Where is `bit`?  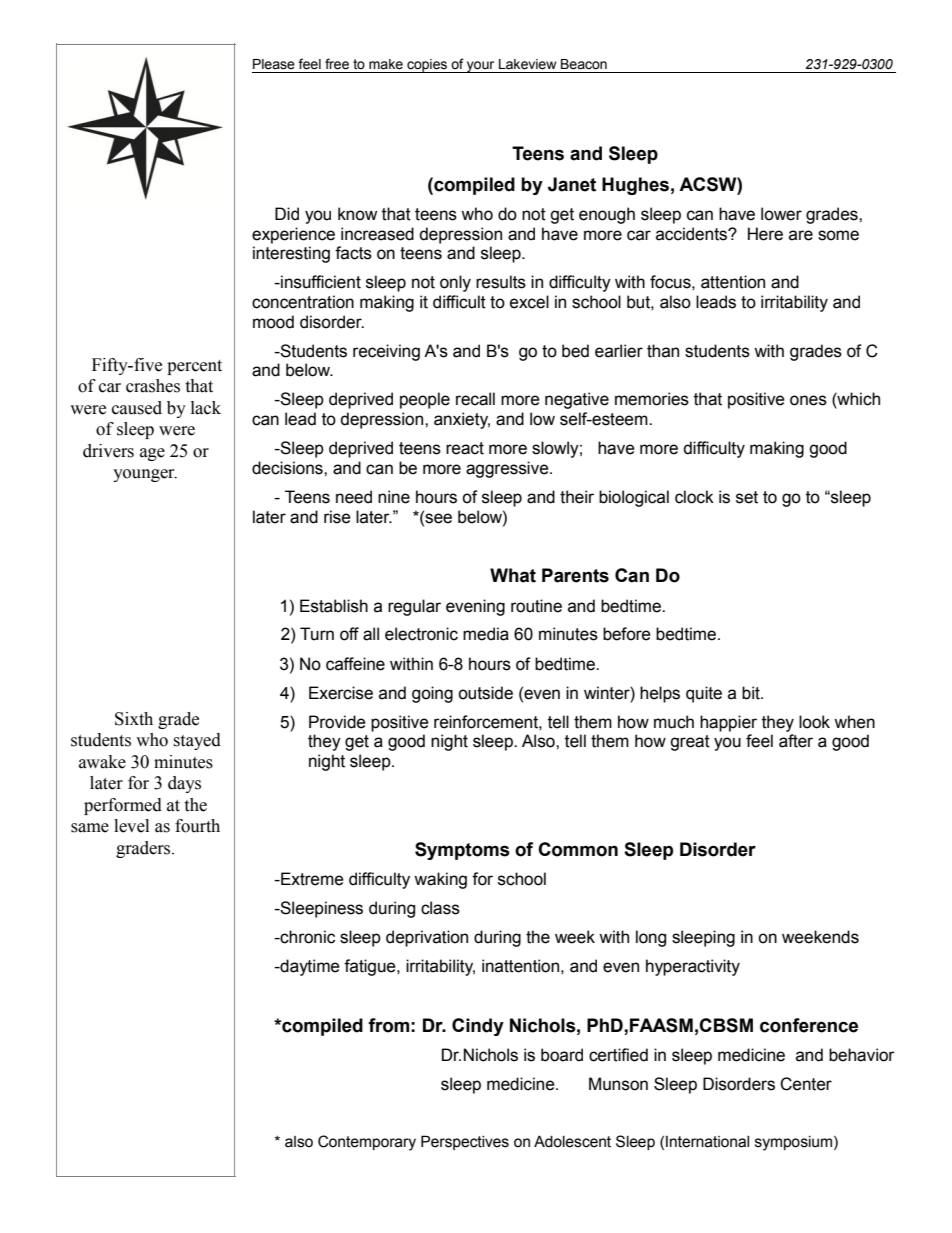 bit is located at coordinates (752, 693).
